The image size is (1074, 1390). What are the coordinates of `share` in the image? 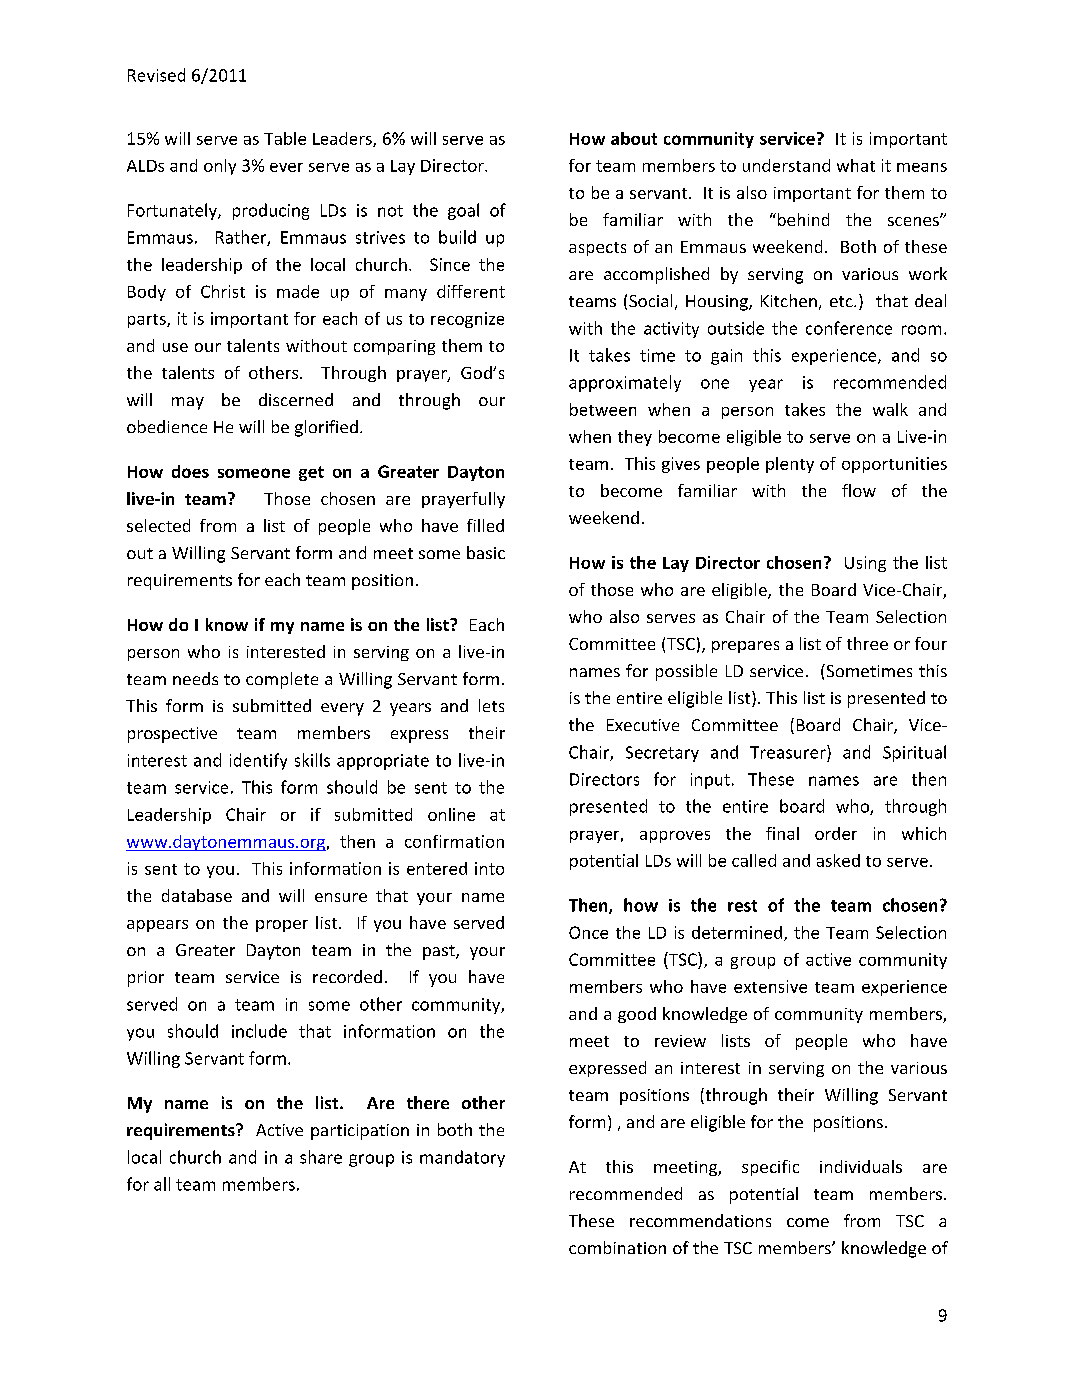 It's located at (321, 1157).
